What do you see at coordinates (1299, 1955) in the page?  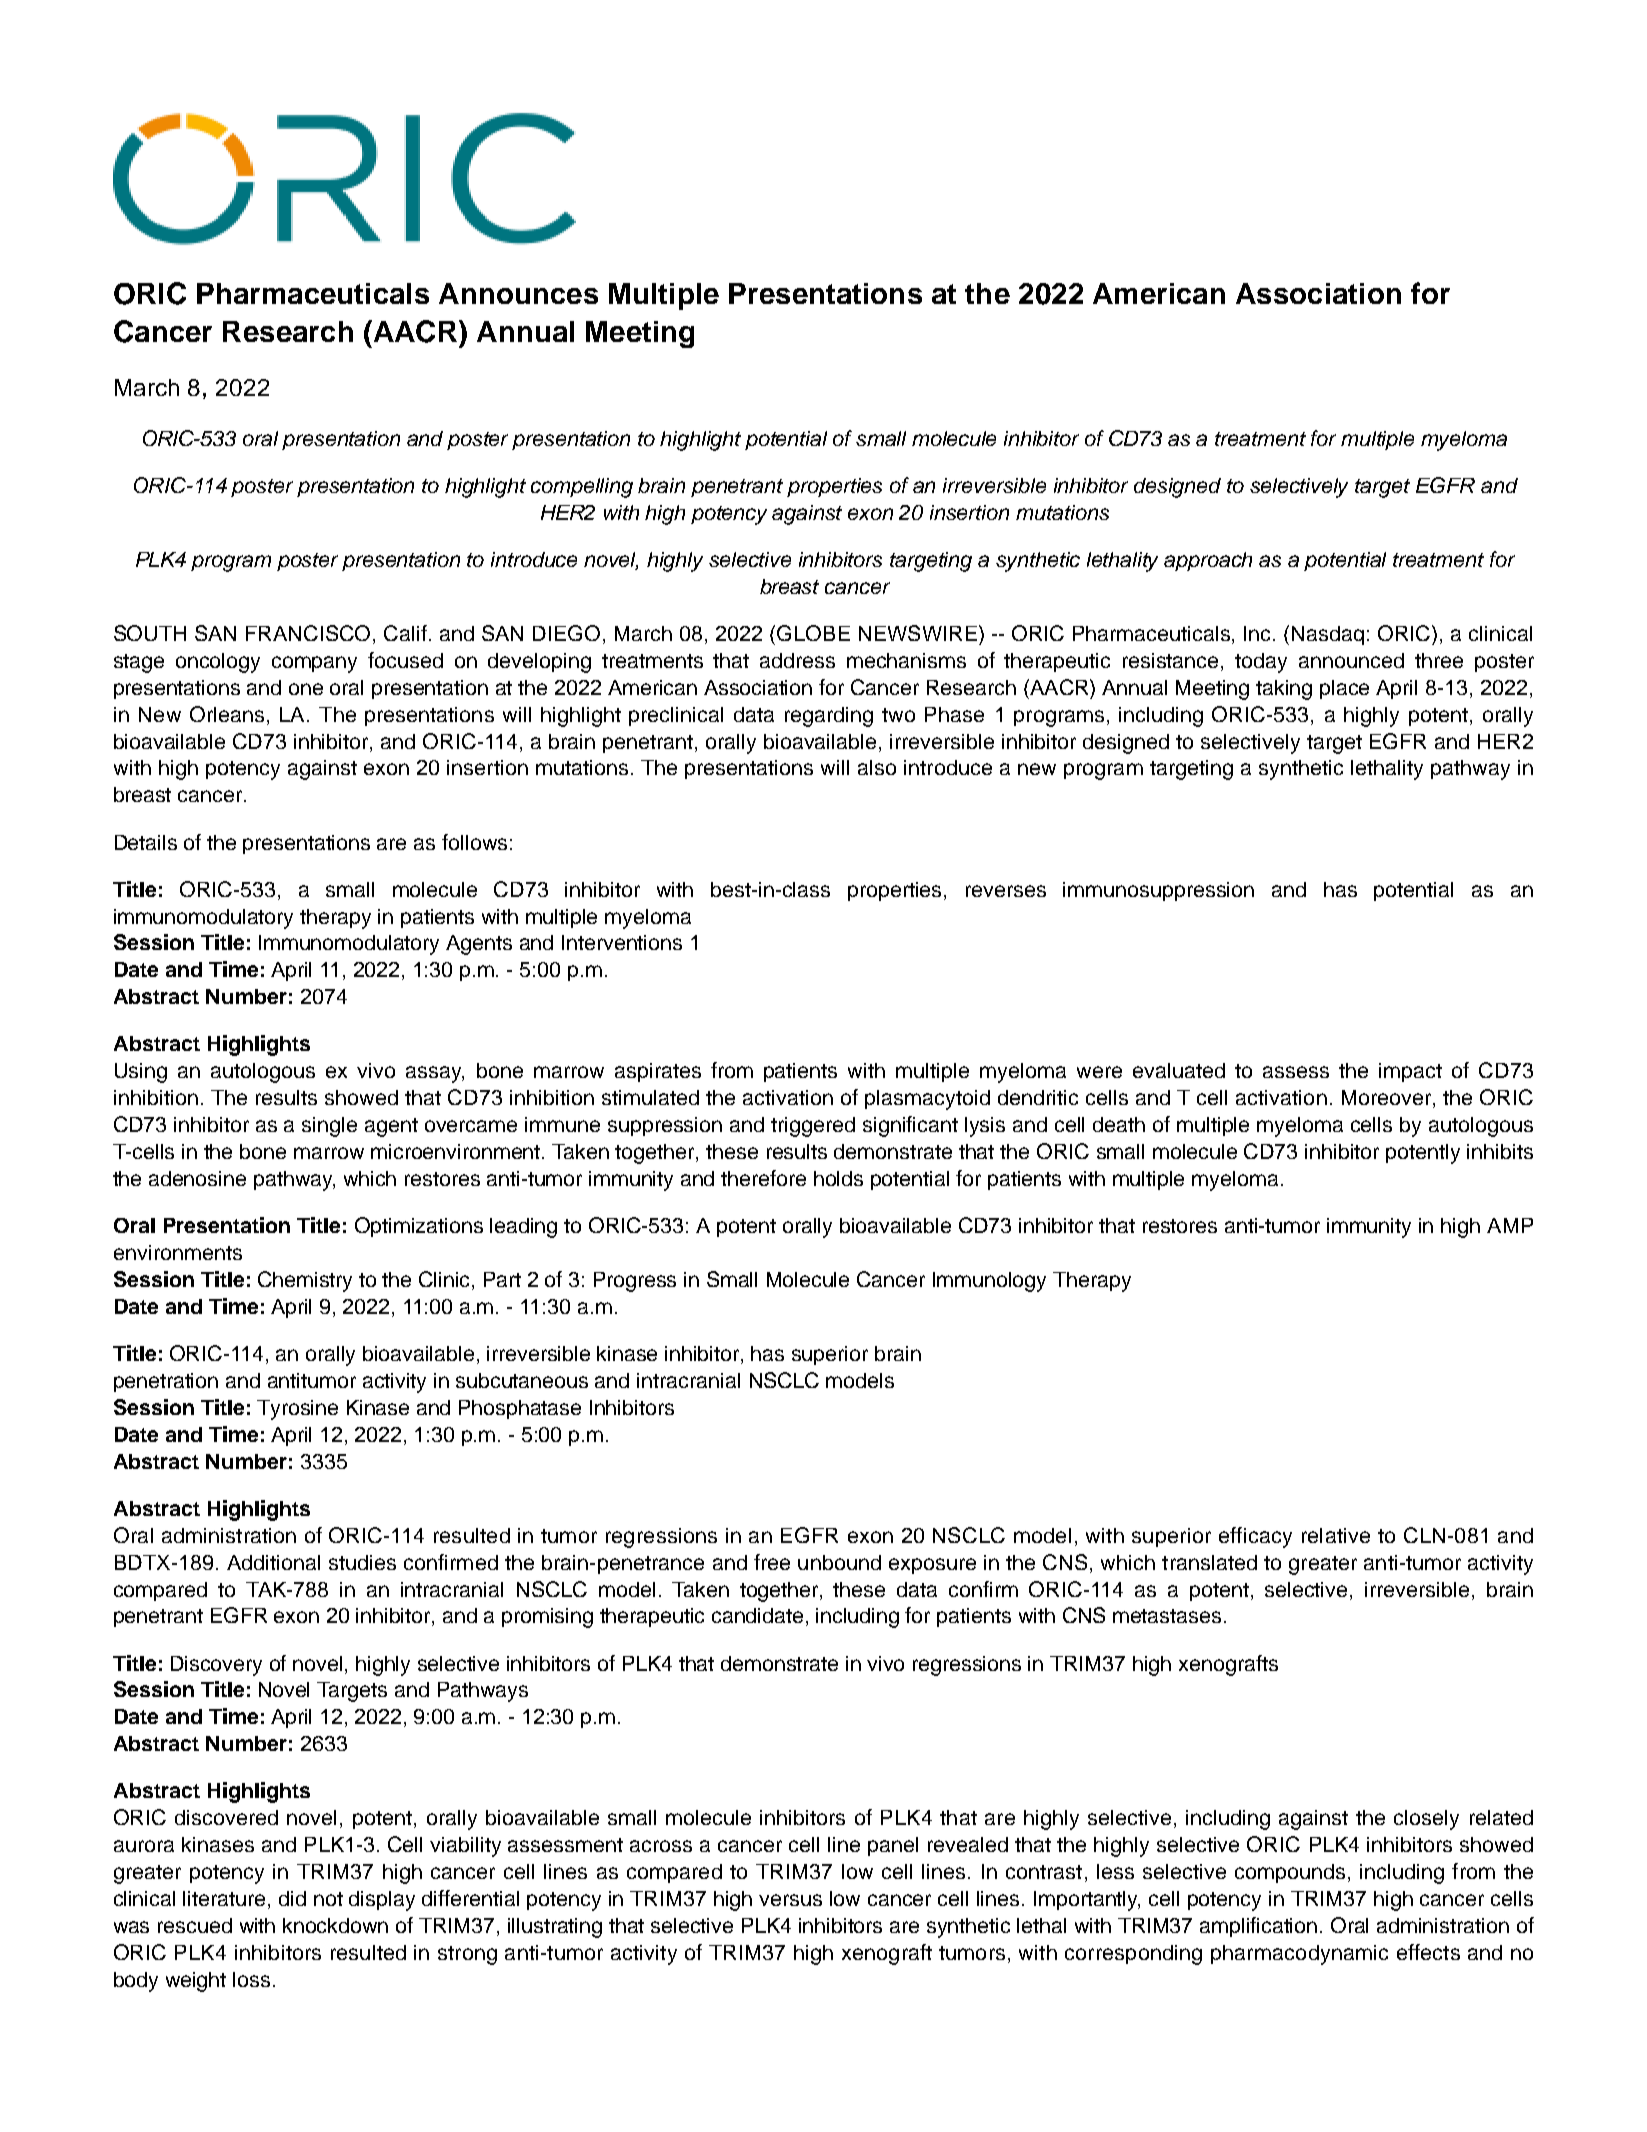 I see `pharmacodynamic` at bounding box center [1299, 1955].
